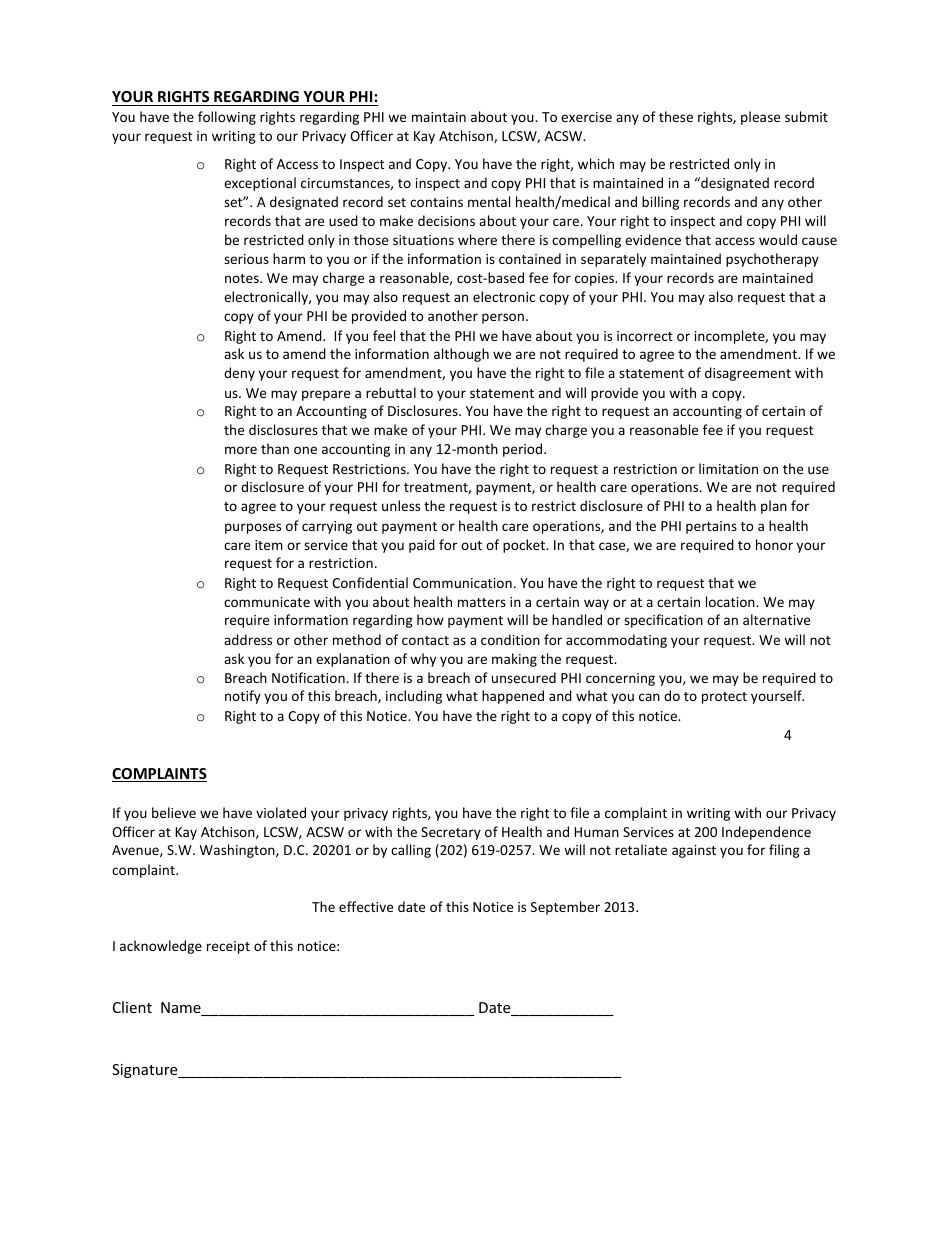 Image resolution: width=952 pixels, height=1233 pixels. Describe the element at coordinates (489, 201) in the screenshot. I see `mental` at that location.
